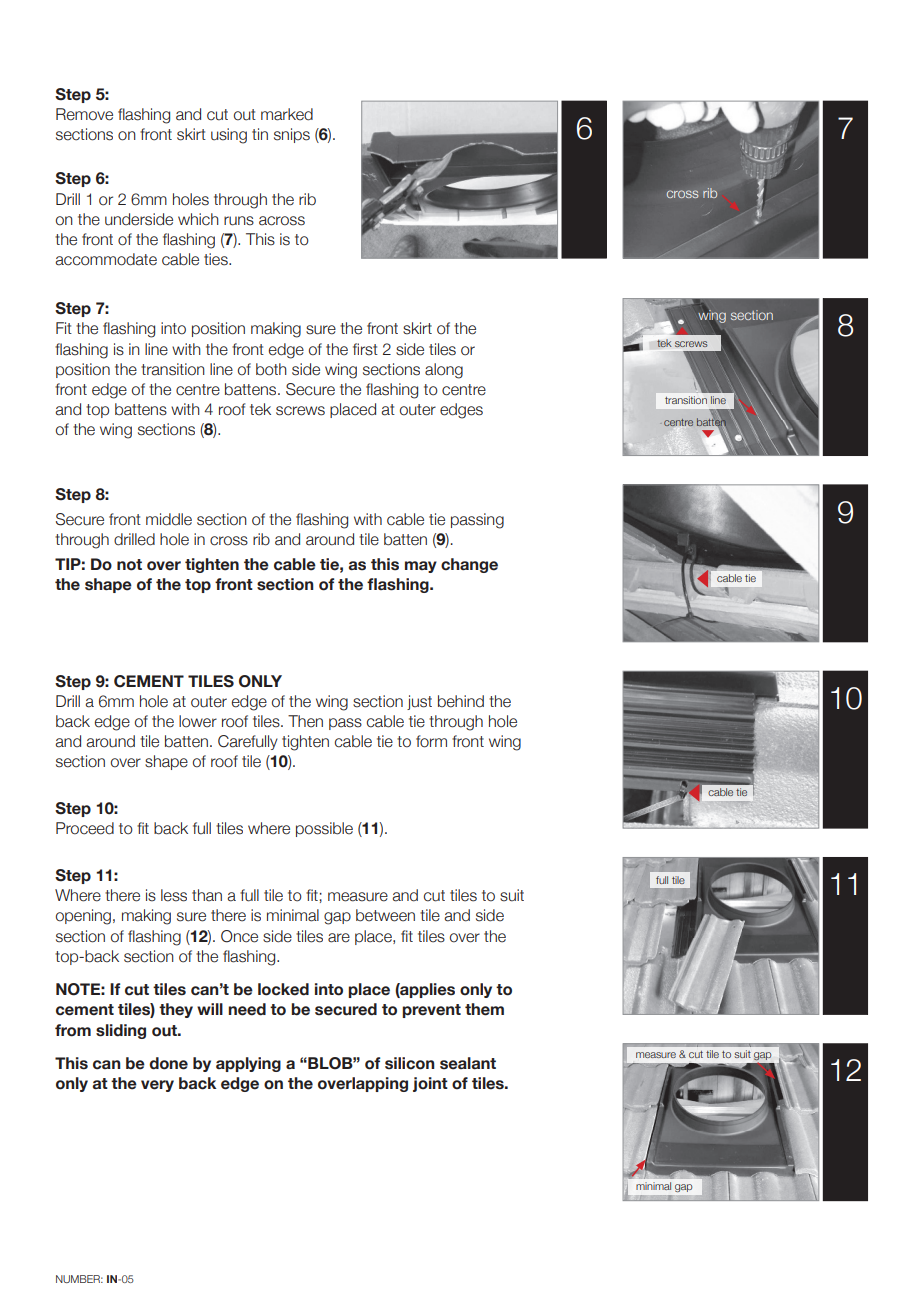 The image size is (924, 1308). Describe the element at coordinates (444, 371) in the page. I see `along` at that location.
